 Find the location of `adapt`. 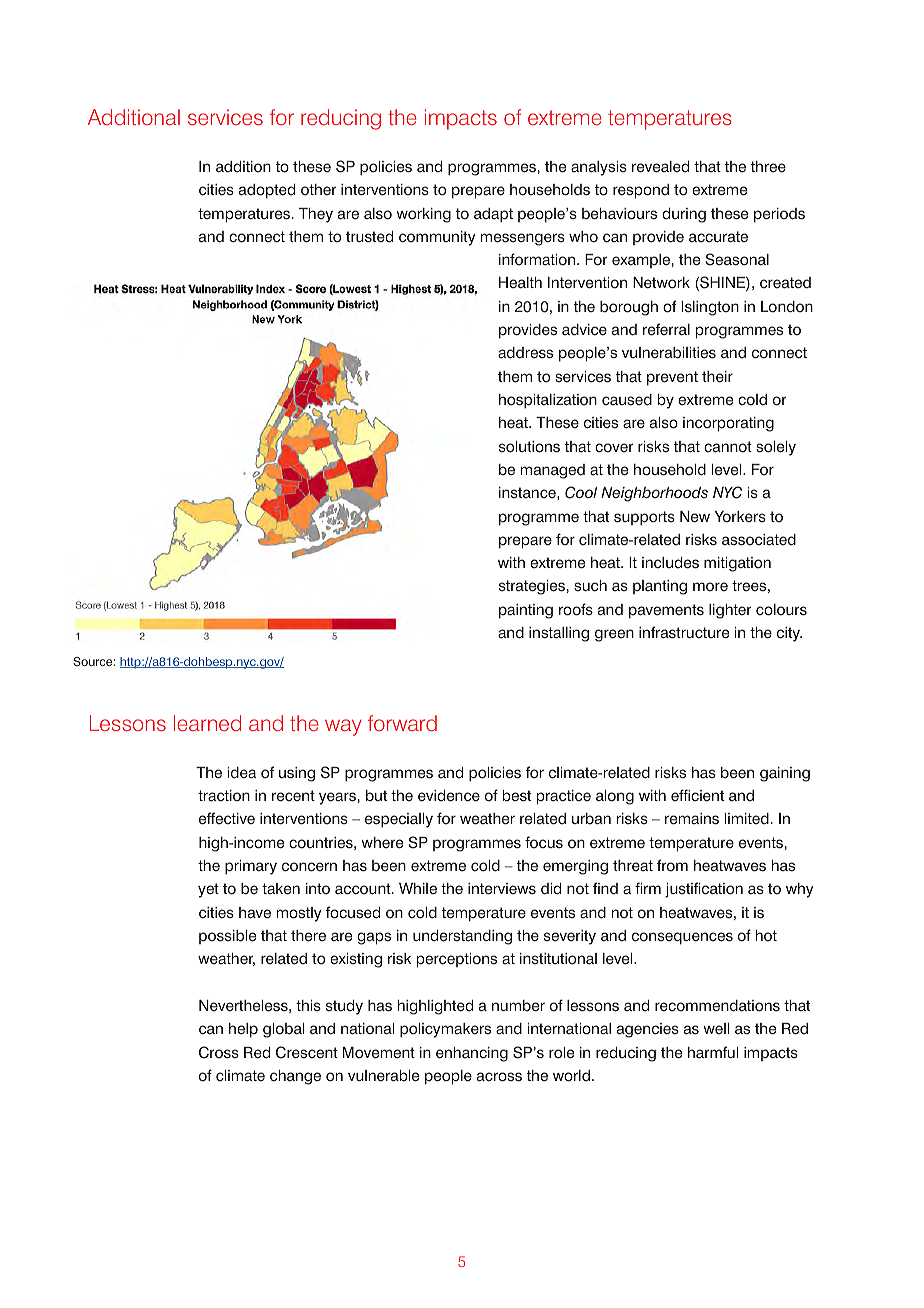

adapt is located at coordinates (493, 215).
